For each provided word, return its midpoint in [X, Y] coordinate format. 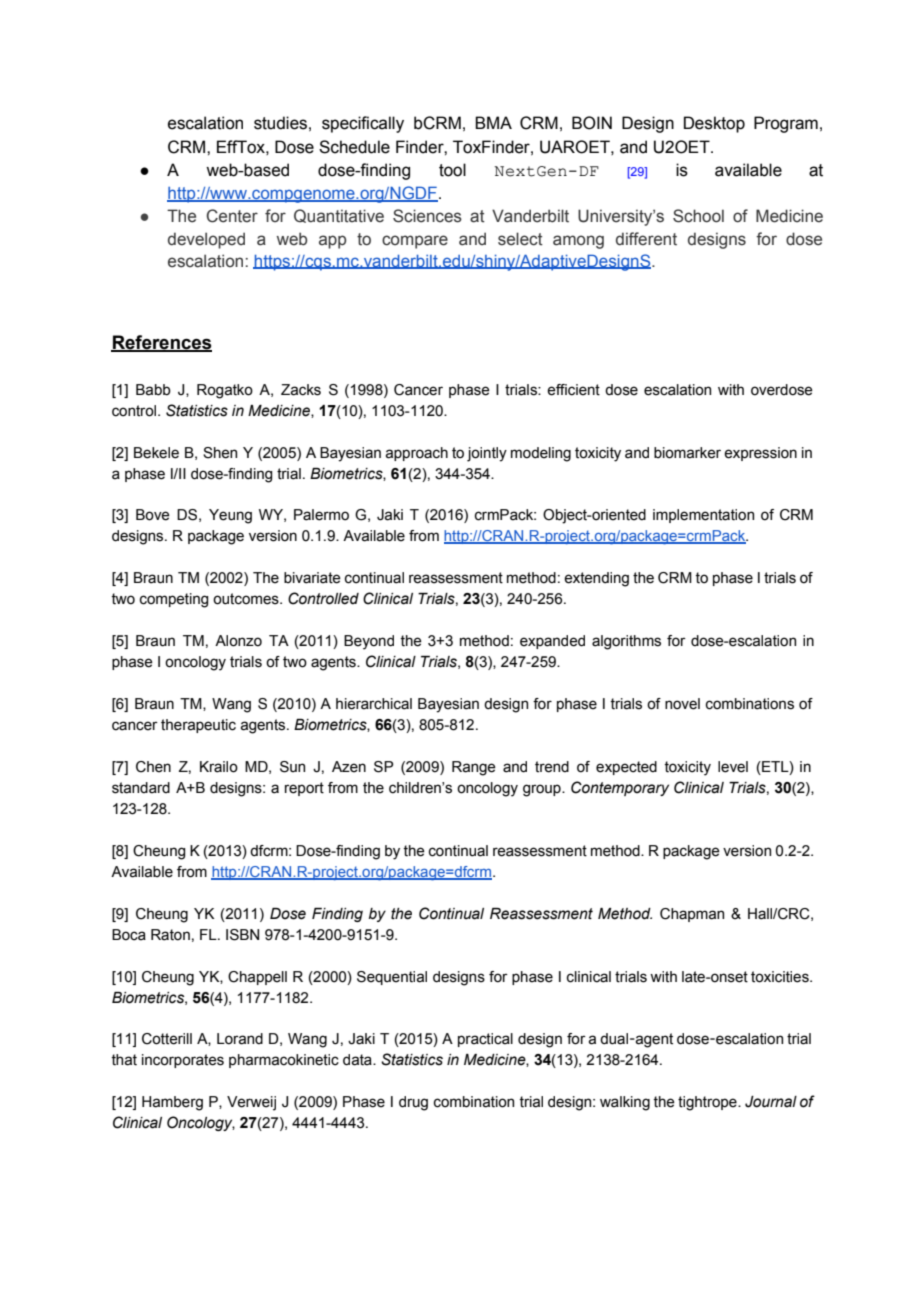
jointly [487, 454]
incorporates [183, 1061]
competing [174, 600]
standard [141, 788]
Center [232, 216]
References [161, 343]
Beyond [369, 642]
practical [485, 1040]
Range [474, 768]
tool [452, 170]
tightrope [708, 1103]
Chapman [692, 915]
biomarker [687, 453]
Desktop [714, 124]
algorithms [626, 642]
